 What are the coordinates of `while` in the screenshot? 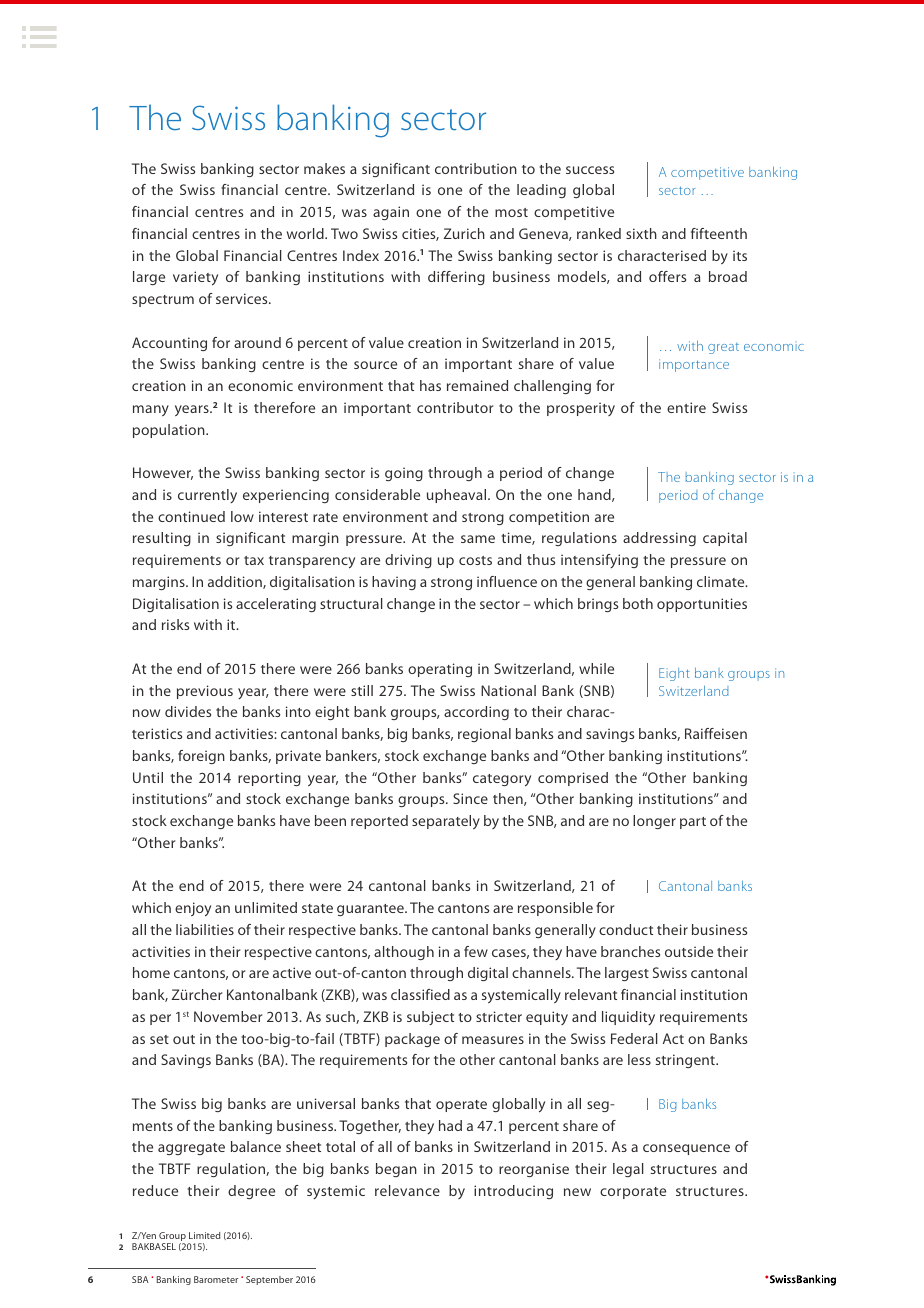 It's located at (596, 668).
